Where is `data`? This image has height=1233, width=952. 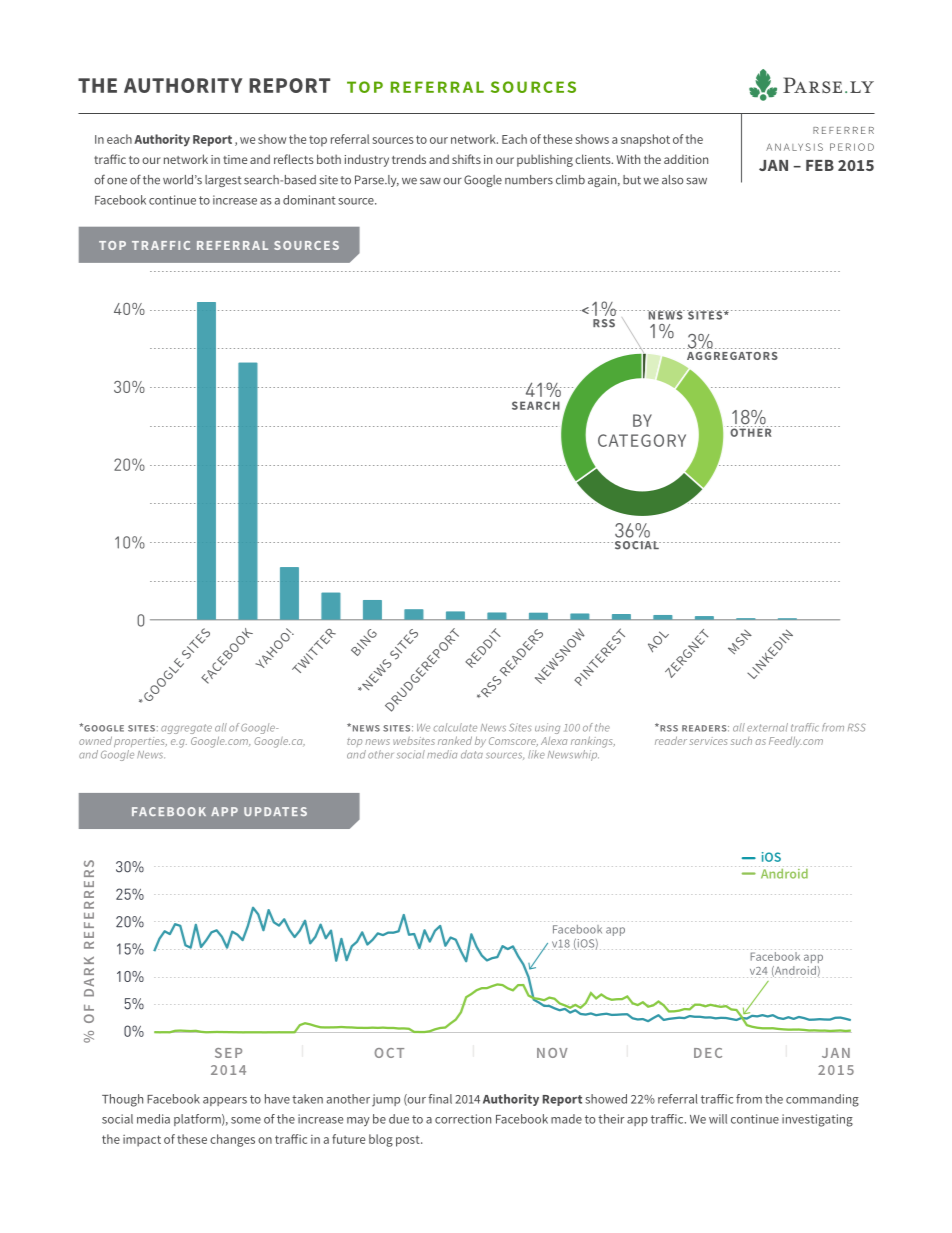 data is located at coordinates (472, 754).
